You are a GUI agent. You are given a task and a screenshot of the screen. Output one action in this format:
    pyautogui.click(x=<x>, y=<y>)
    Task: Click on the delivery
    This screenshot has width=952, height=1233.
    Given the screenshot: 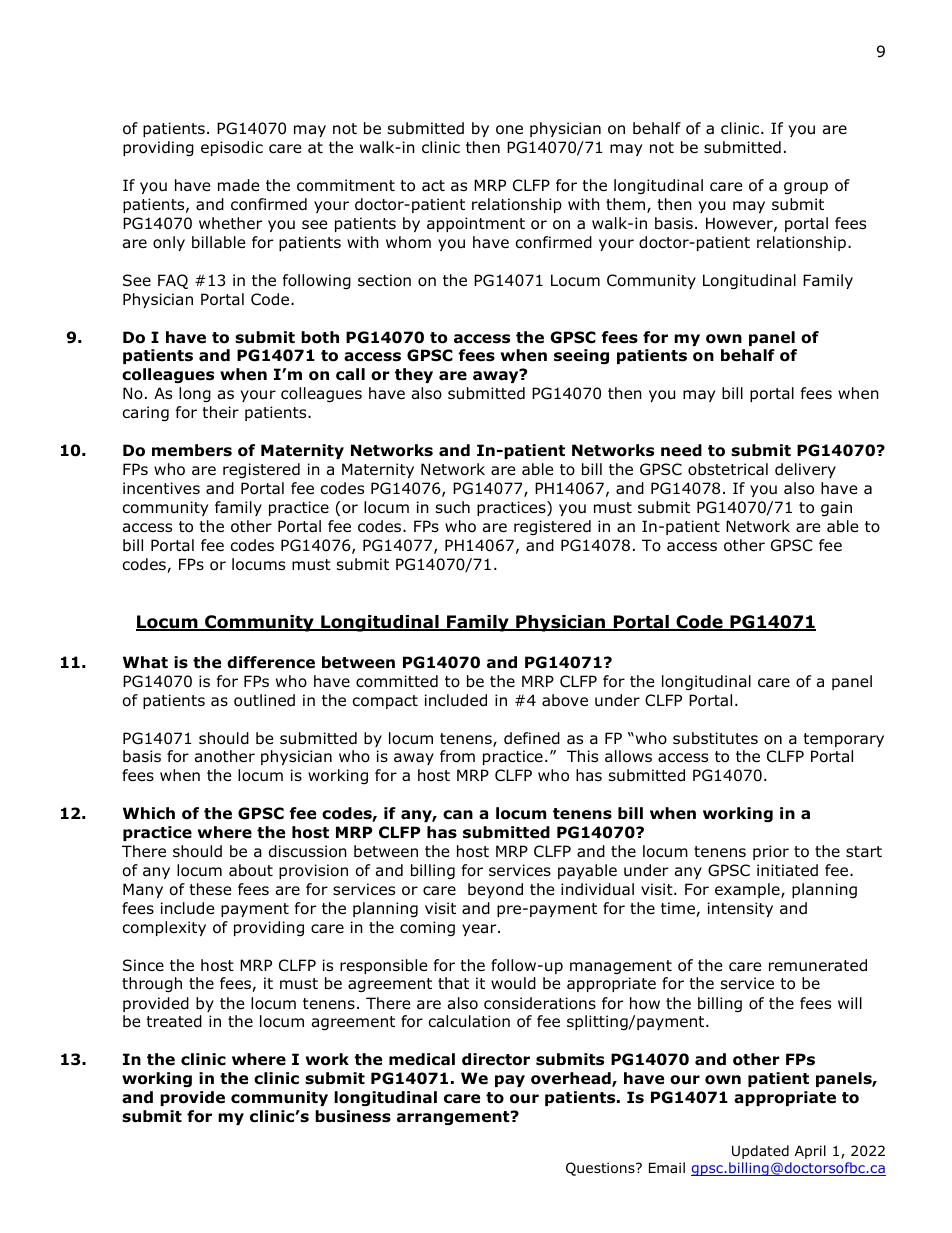 What is the action you would take?
    pyautogui.click(x=805, y=470)
